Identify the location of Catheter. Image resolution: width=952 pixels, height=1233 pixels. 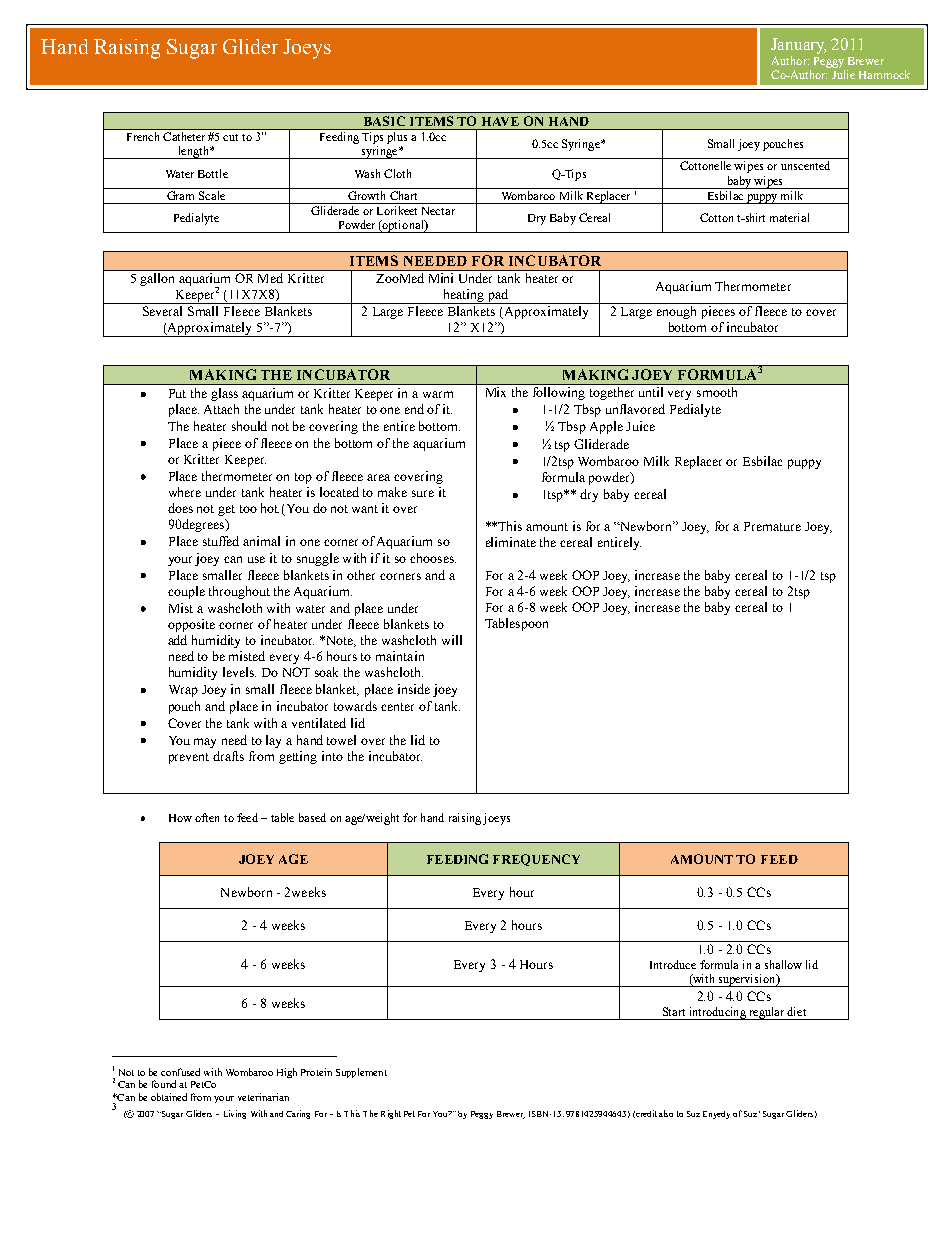
(184, 136).
